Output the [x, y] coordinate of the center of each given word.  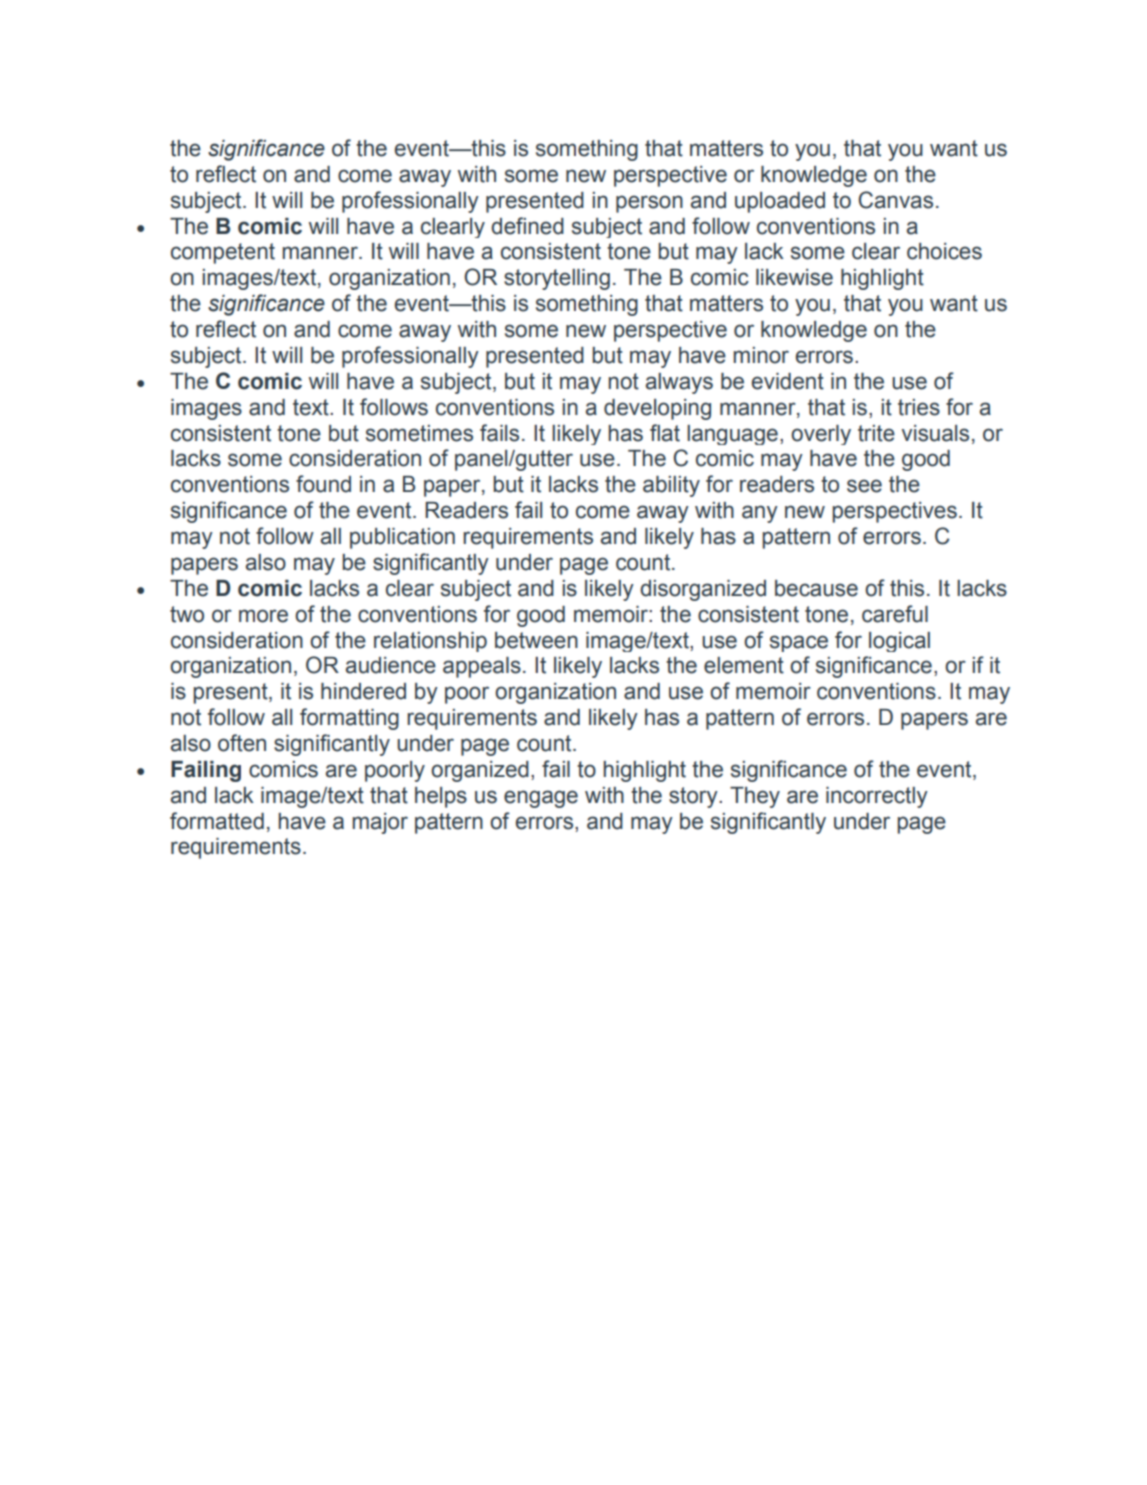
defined [527, 226]
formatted [217, 821]
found [323, 484]
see [864, 486]
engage [541, 799]
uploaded [780, 202]
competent [223, 253]
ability [671, 486]
